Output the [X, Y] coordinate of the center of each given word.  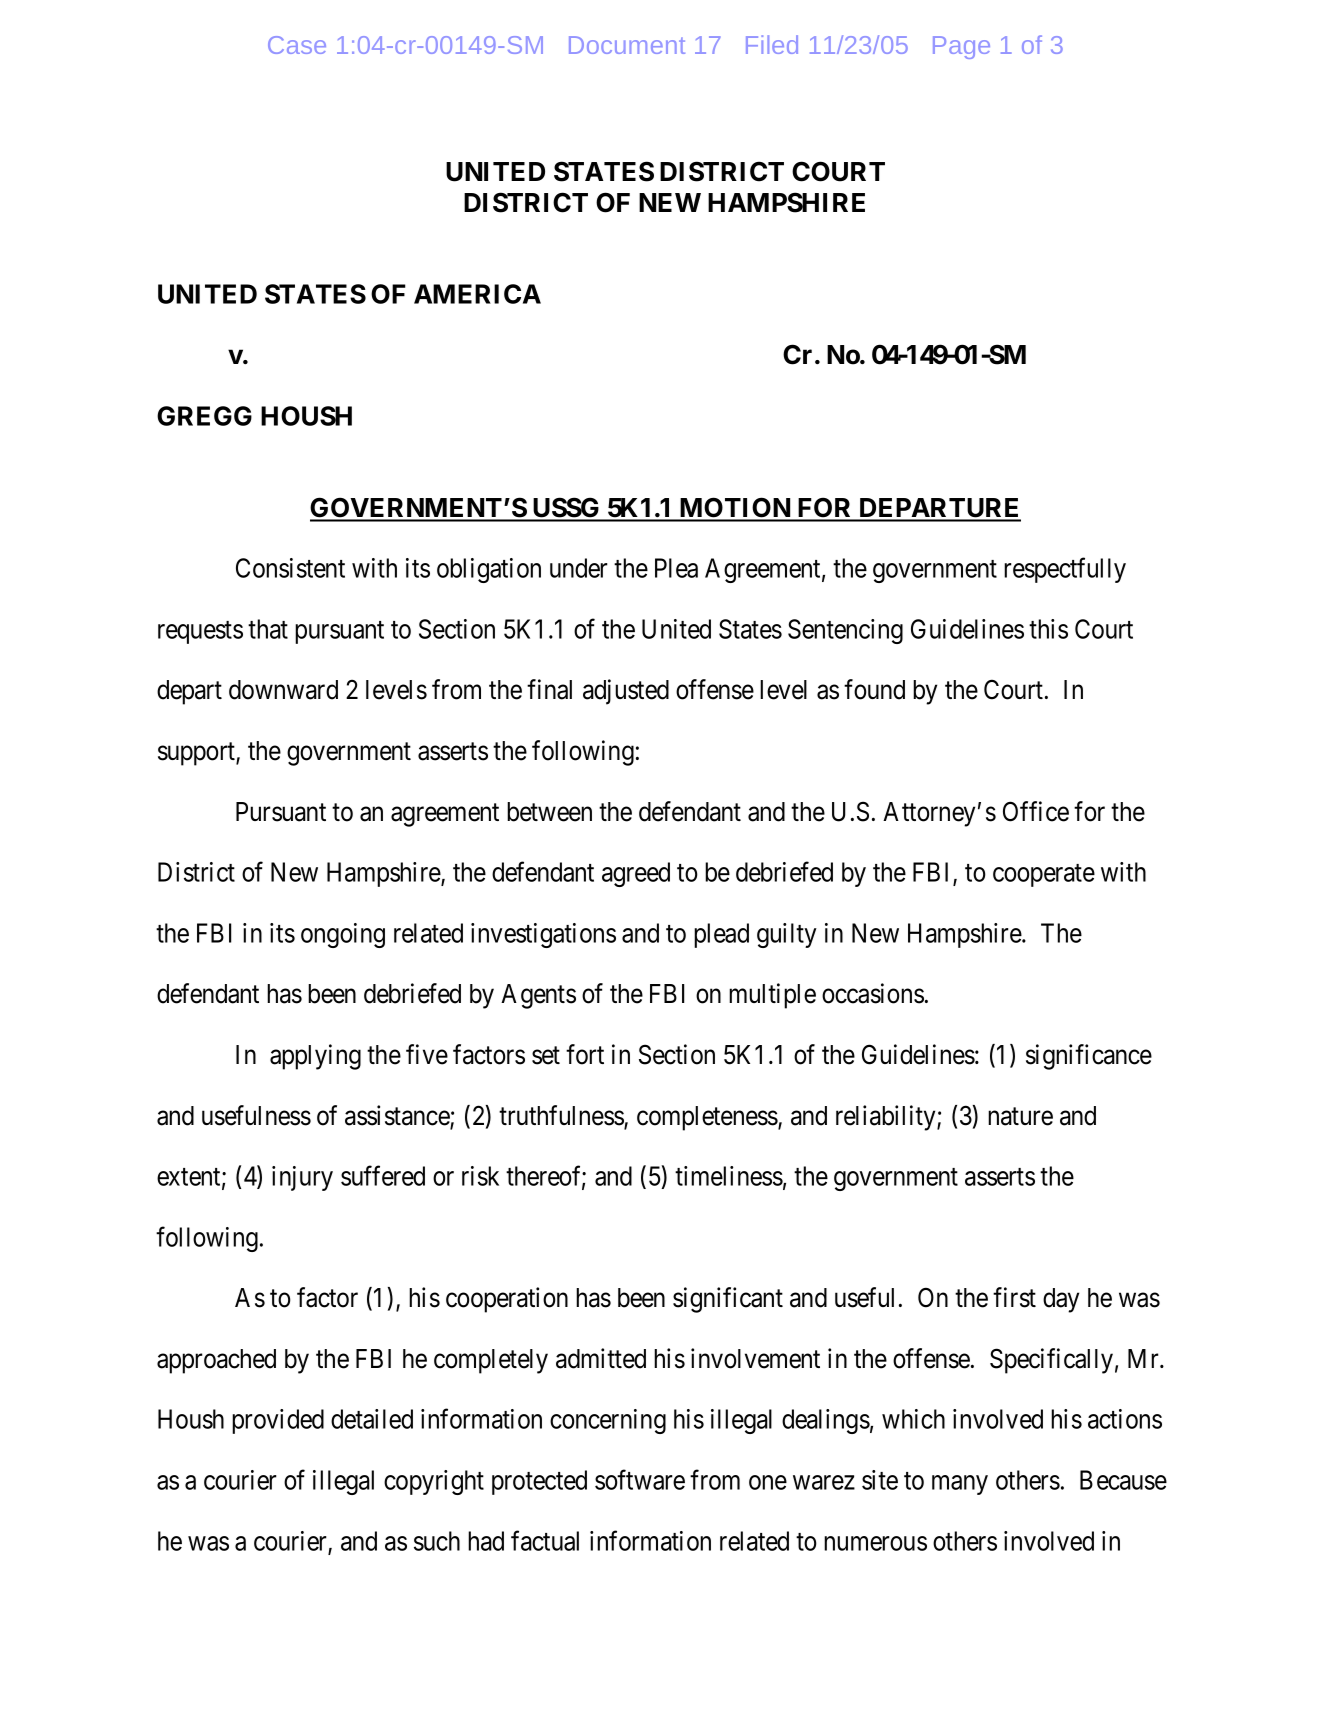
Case [297, 45]
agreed [636, 874]
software [640, 1480]
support [197, 754]
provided [278, 1421]
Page [961, 47]
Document [627, 45]
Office [1036, 811]
